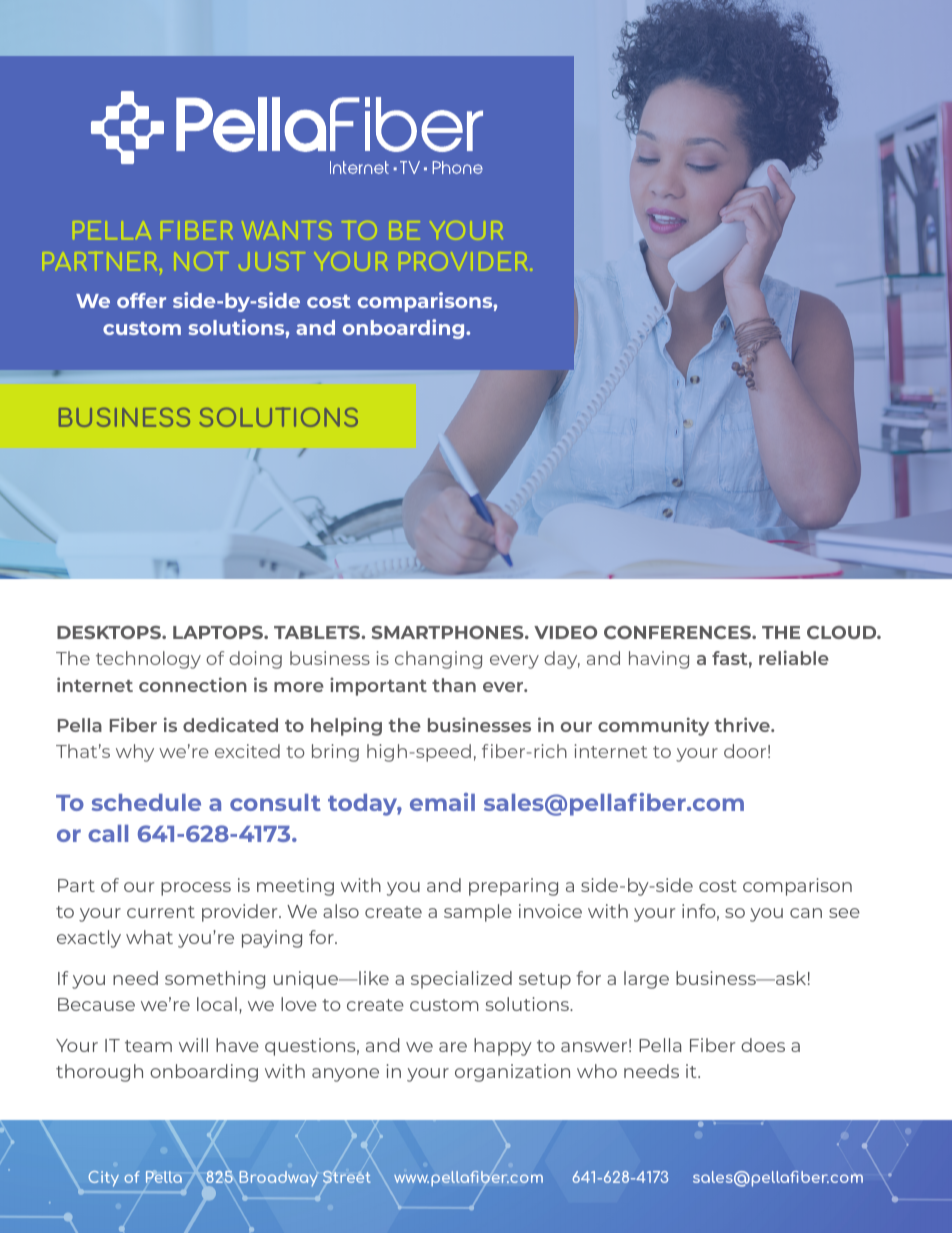  Describe the element at coordinates (678, 632) in the image. I see `CONFERENCES` at that location.
